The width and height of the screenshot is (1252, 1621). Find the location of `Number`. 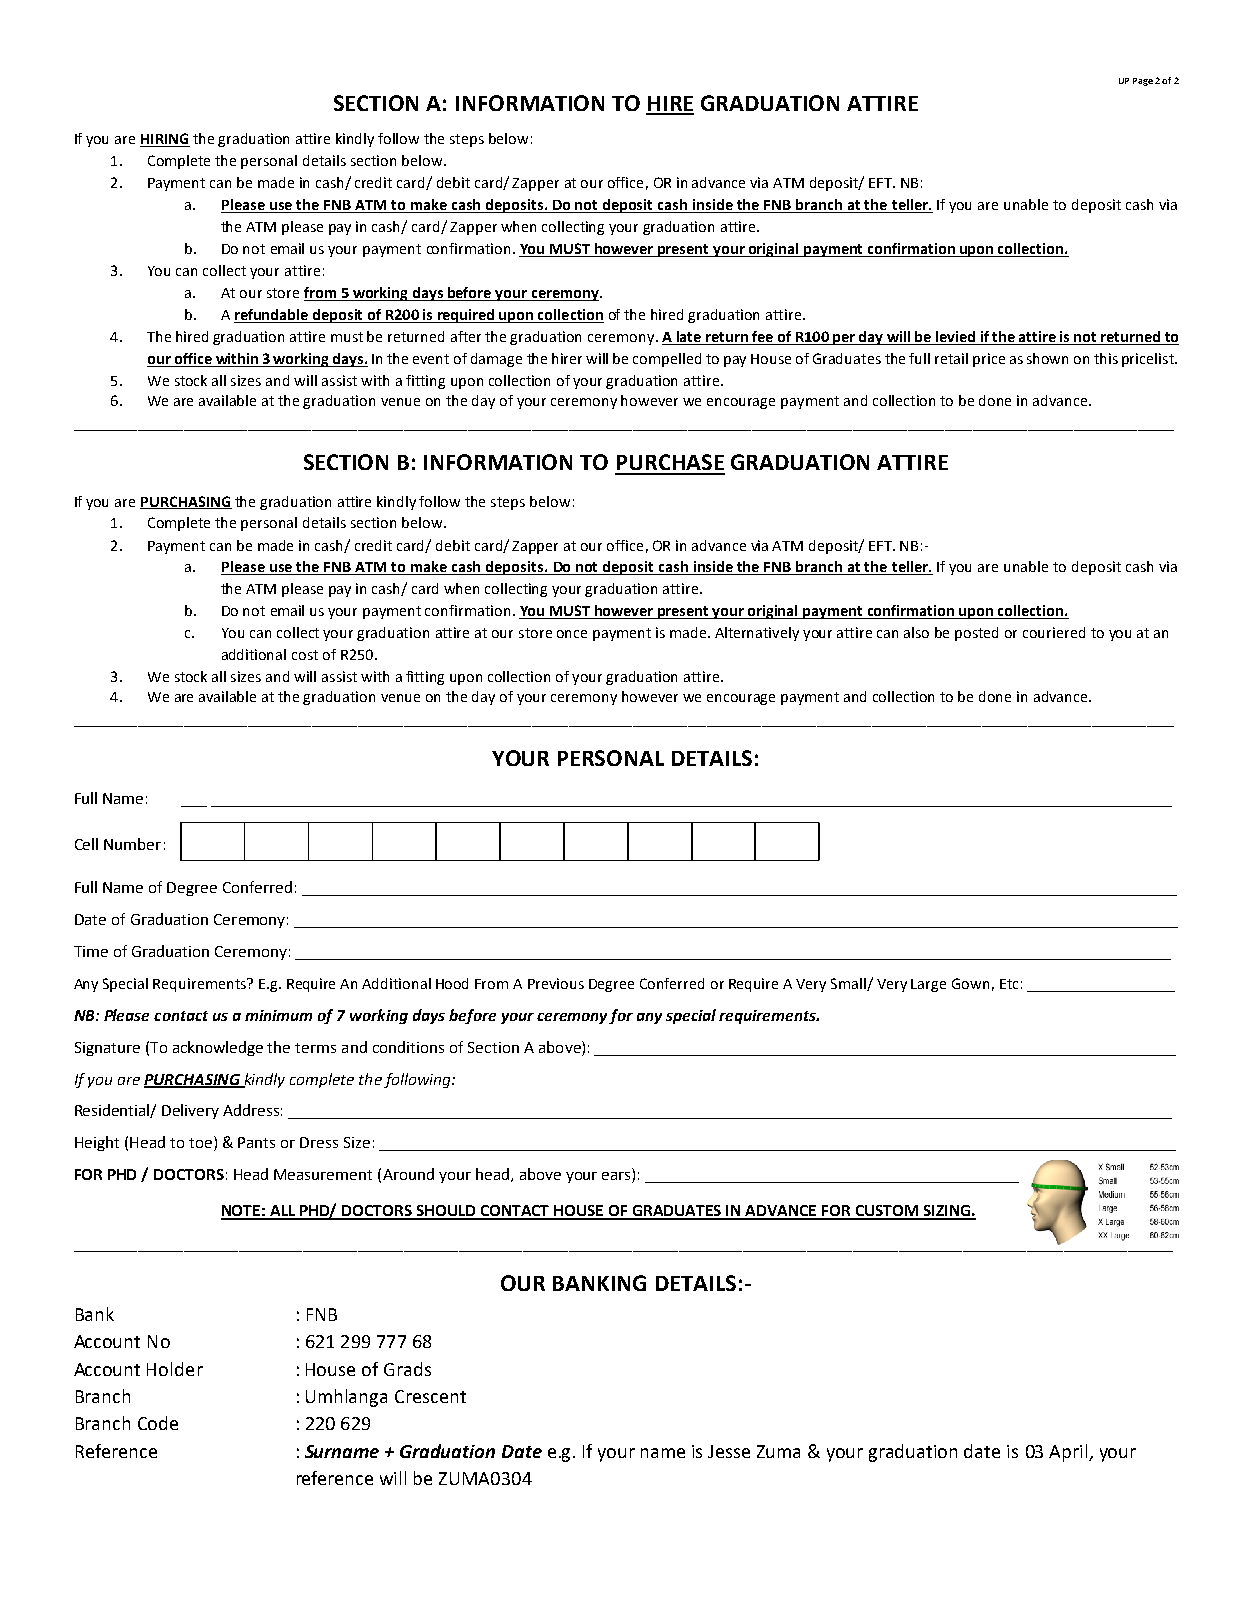

Number is located at coordinates (132, 844).
